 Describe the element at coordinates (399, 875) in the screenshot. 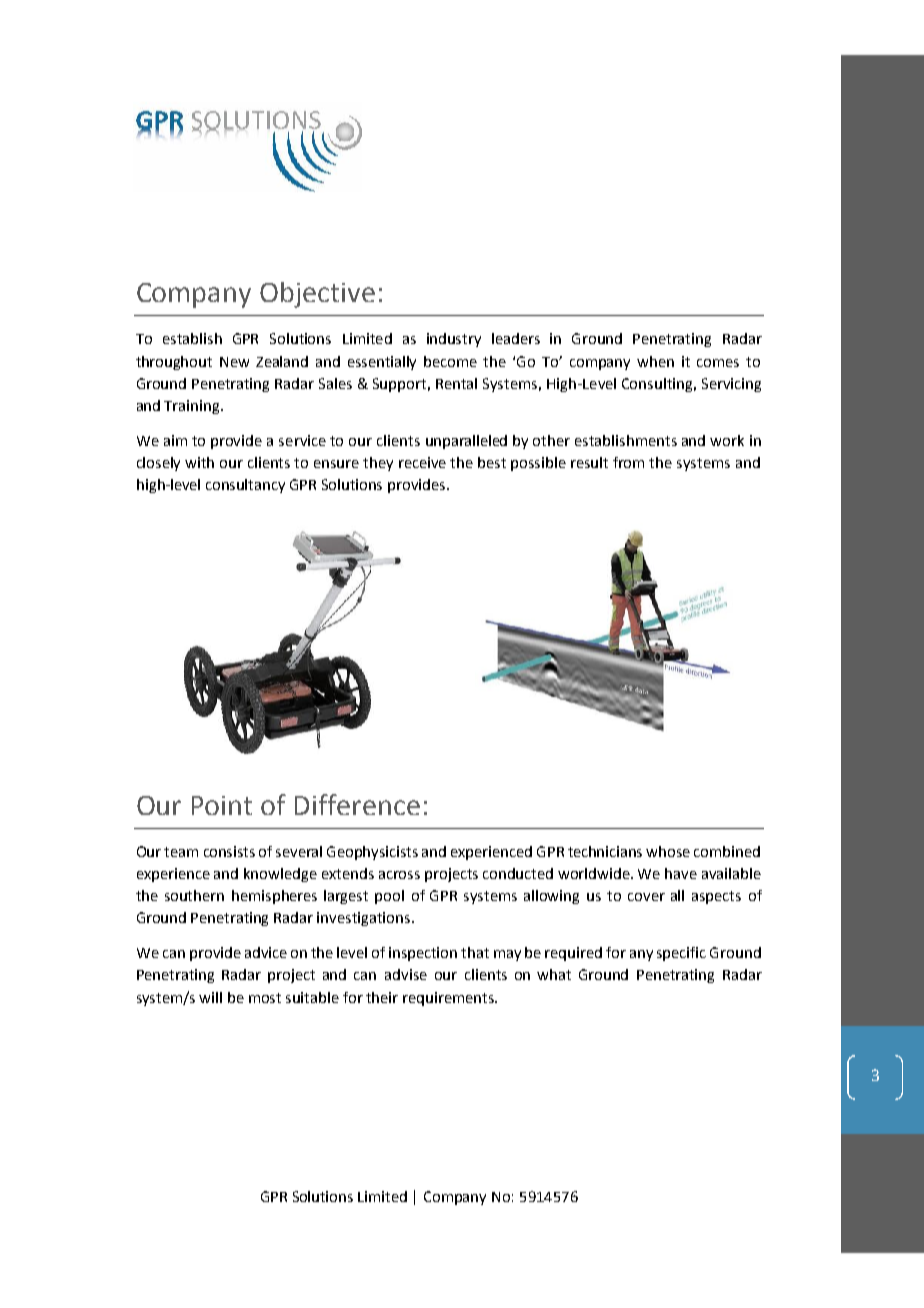

I see `across` at that location.
